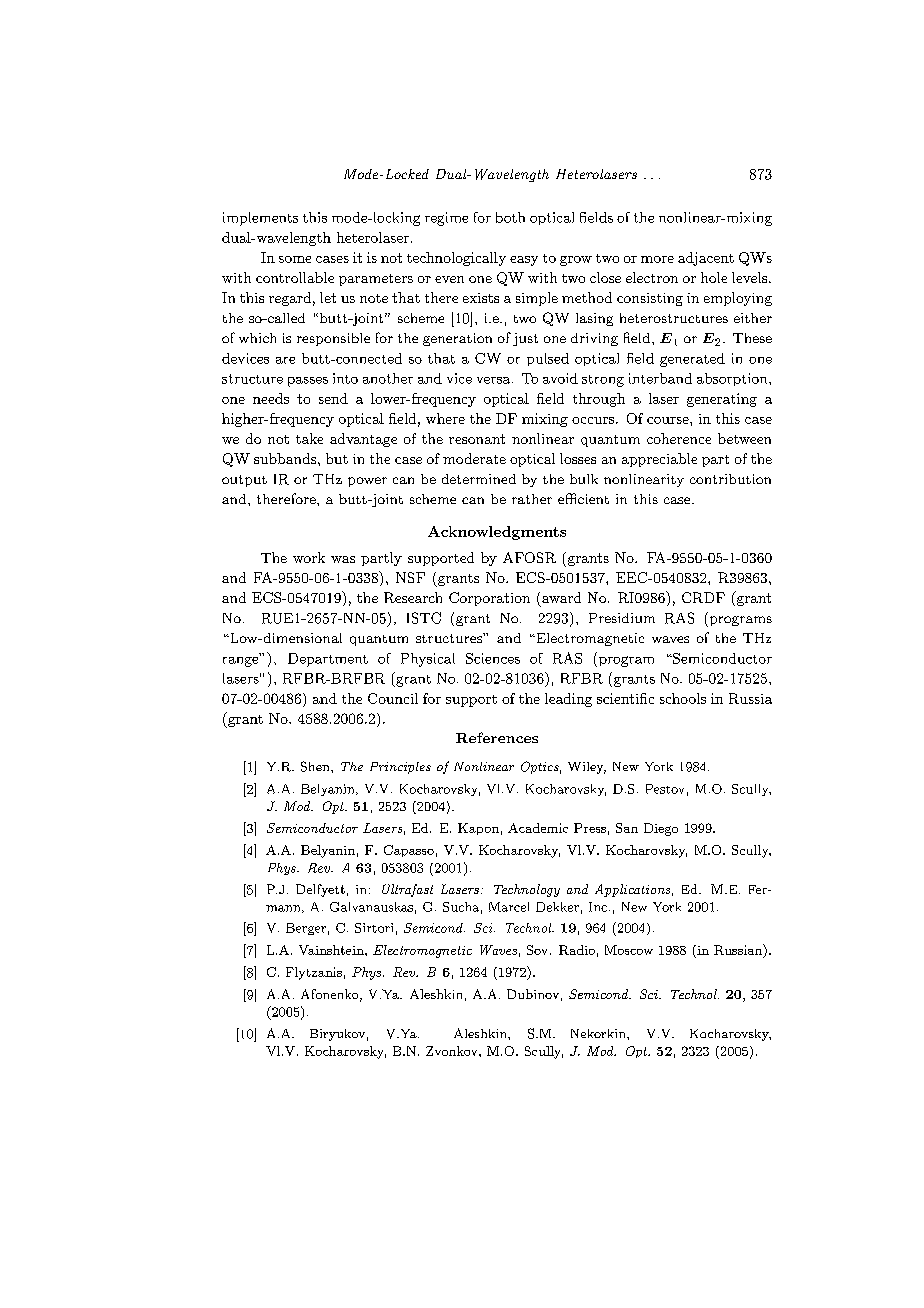 The image size is (924, 1308). I want to click on some, so click(295, 259).
